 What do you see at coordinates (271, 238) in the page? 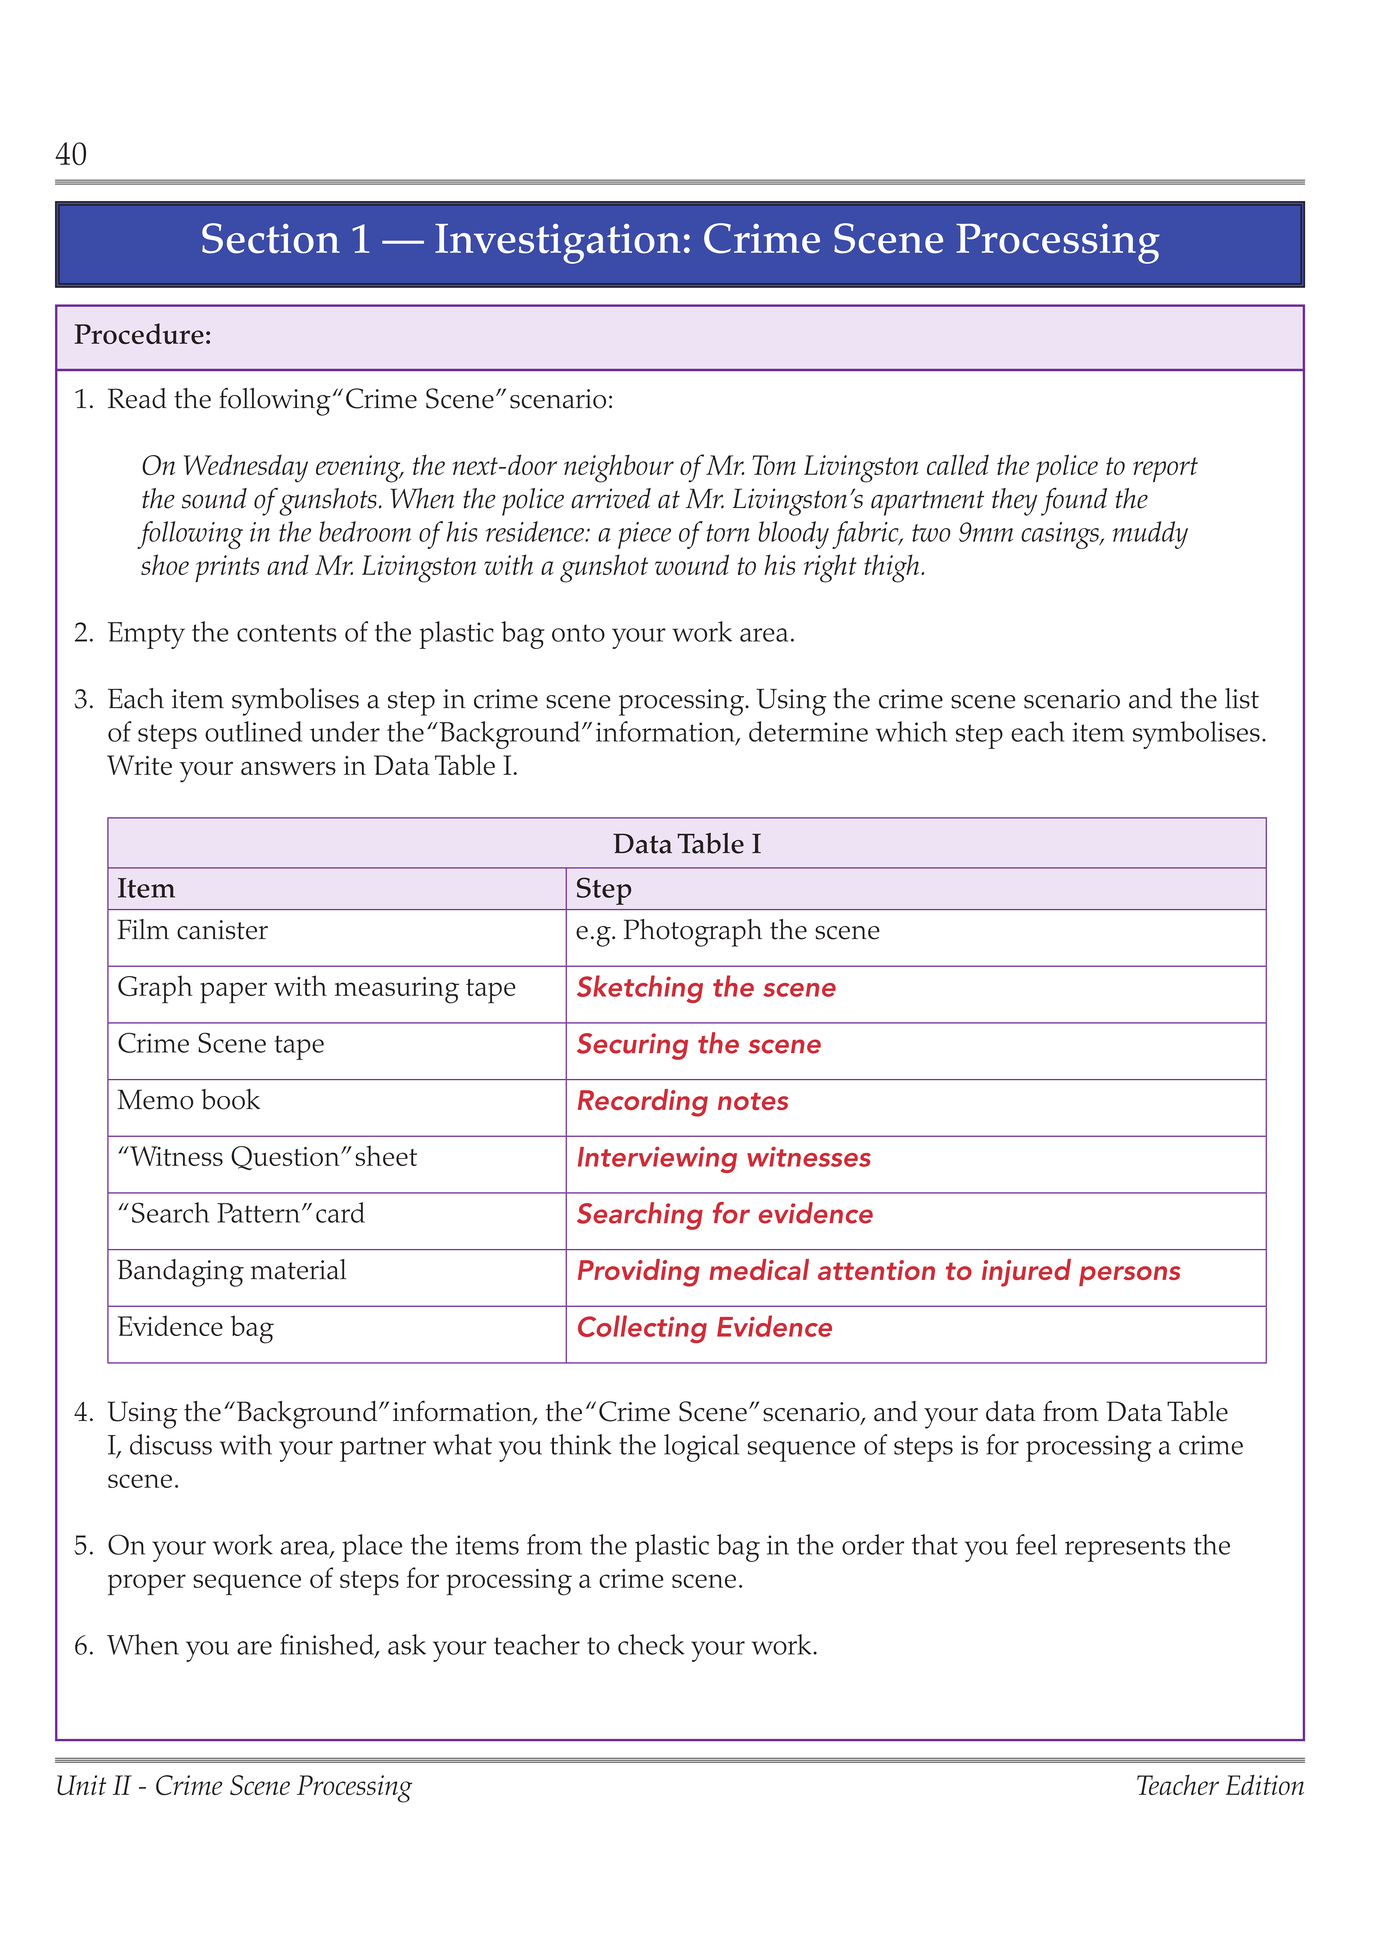
I see `Section` at bounding box center [271, 238].
